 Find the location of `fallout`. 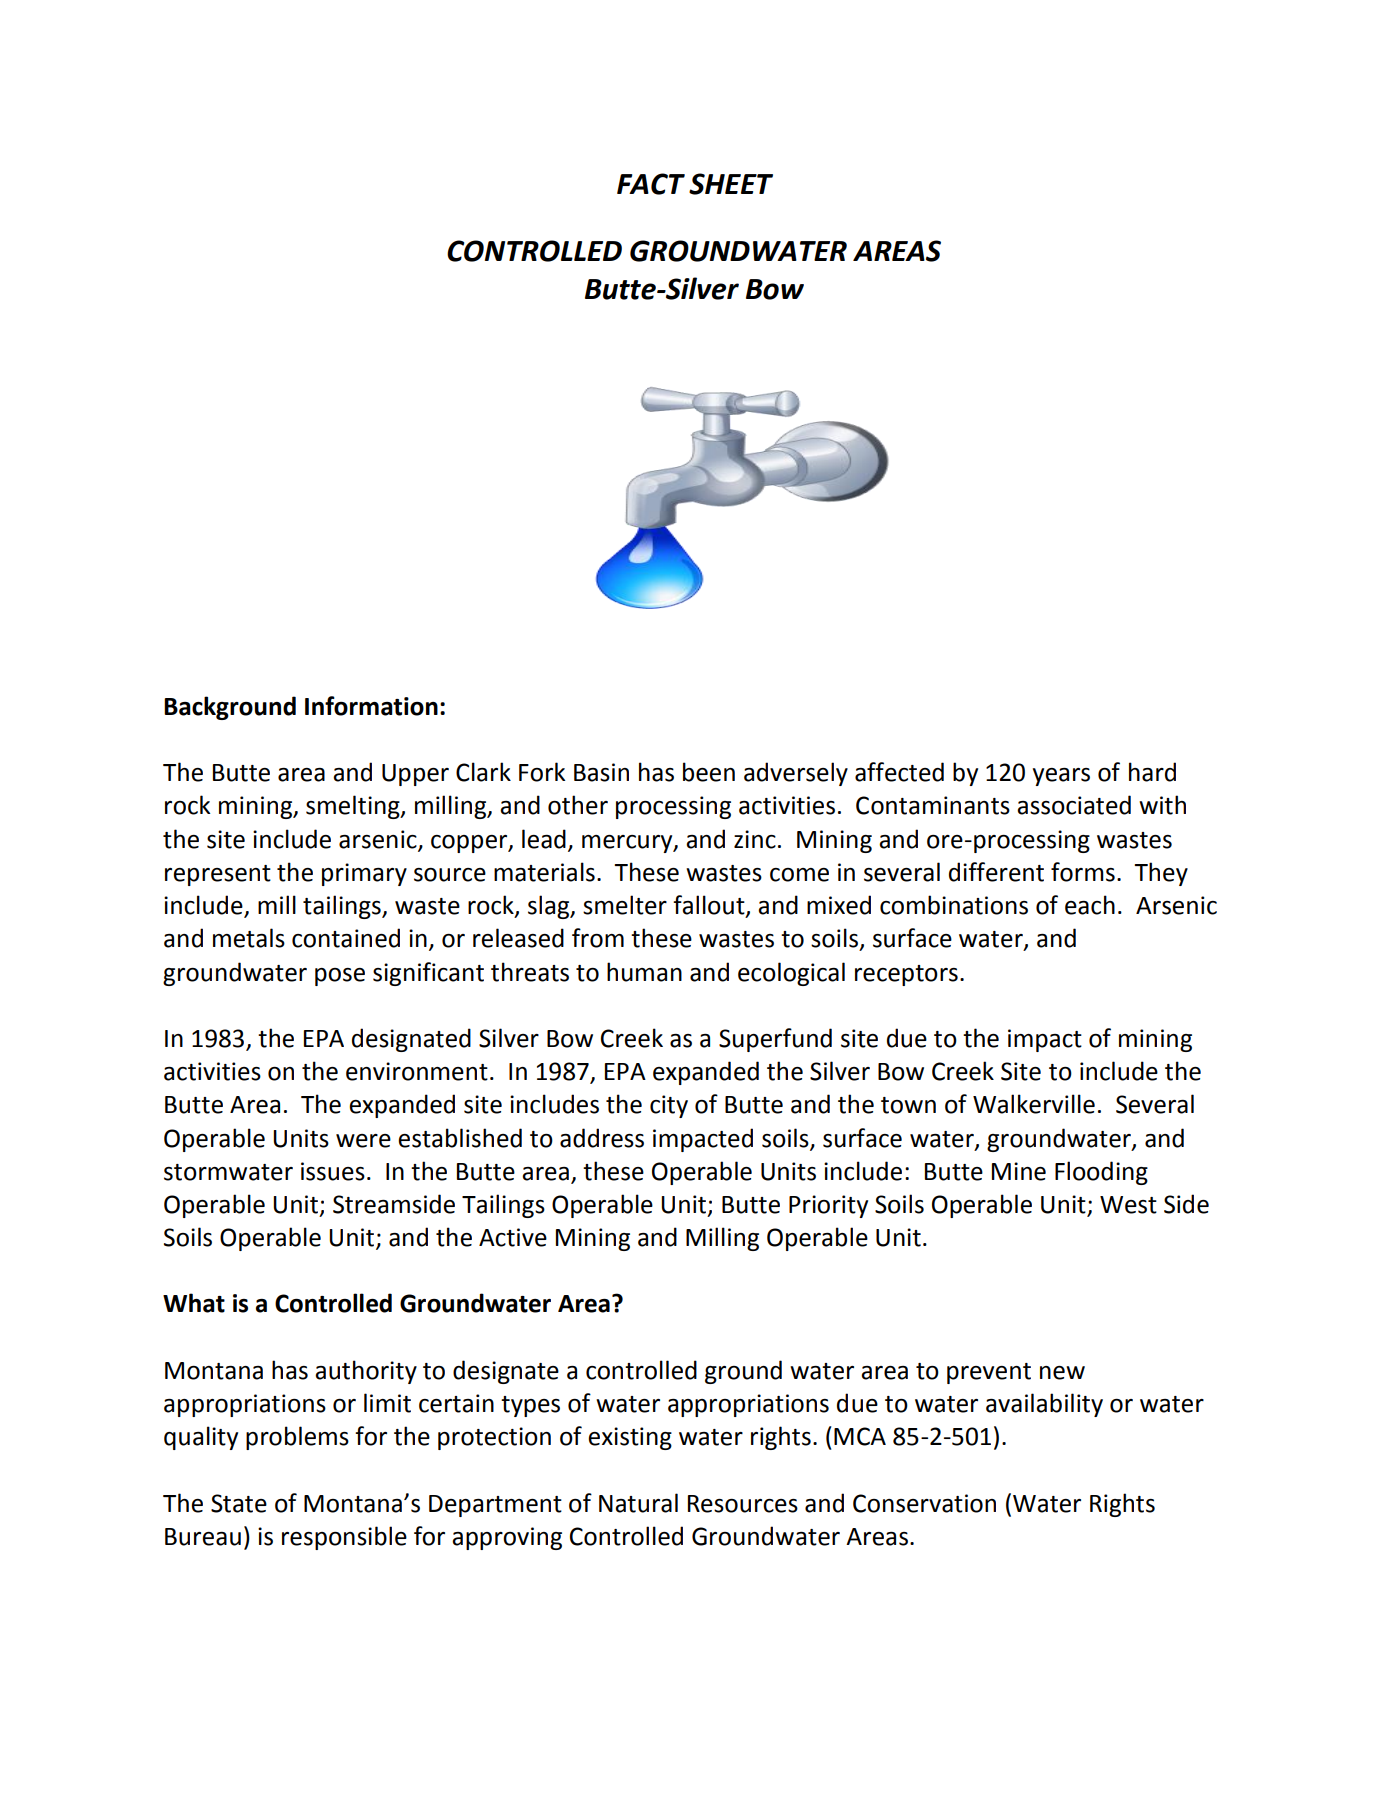

fallout is located at coordinates (710, 906).
